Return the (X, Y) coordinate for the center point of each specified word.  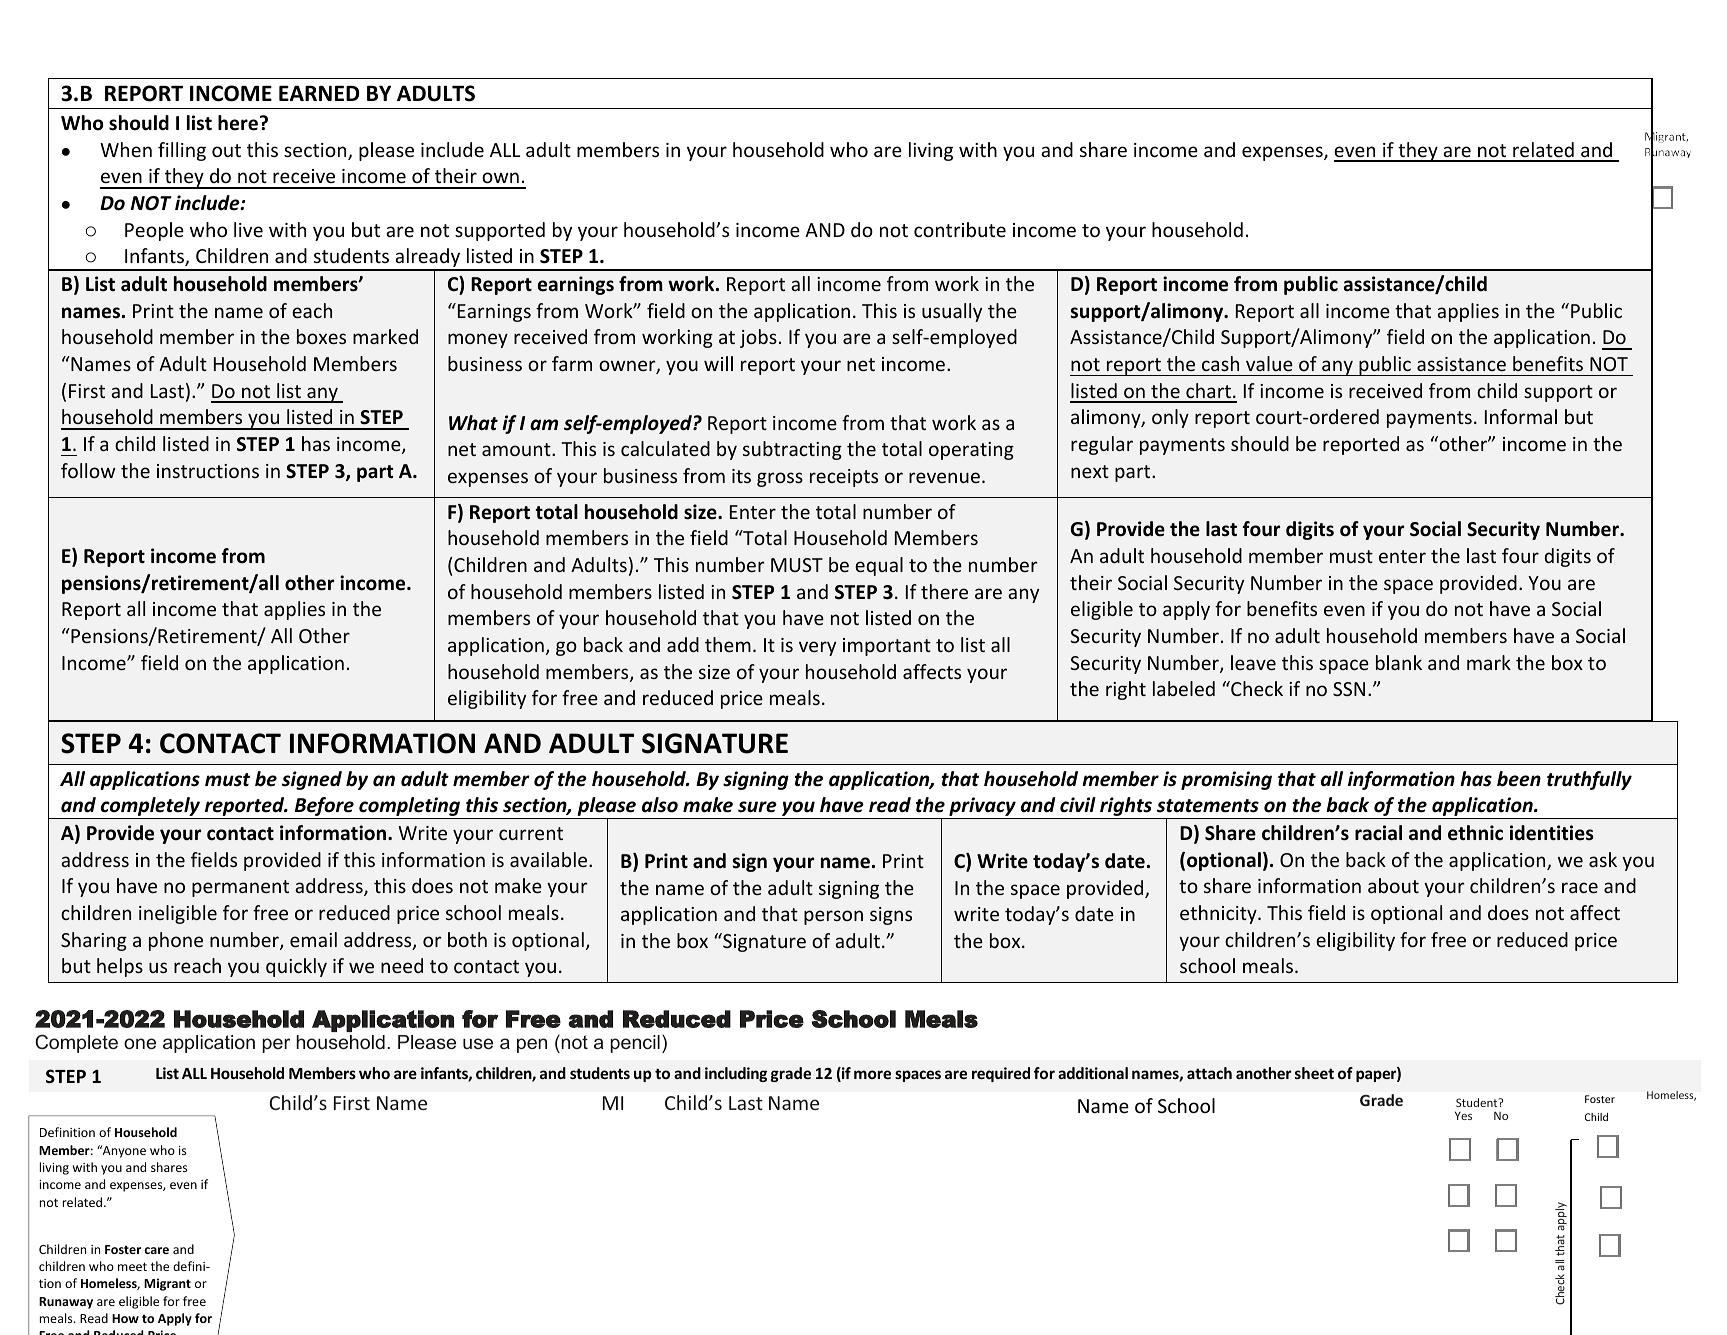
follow (88, 470)
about (1393, 885)
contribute (960, 229)
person (833, 917)
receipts (844, 478)
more (872, 1074)
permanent (240, 888)
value (1269, 363)
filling (182, 151)
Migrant (167, 1284)
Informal (1521, 416)
